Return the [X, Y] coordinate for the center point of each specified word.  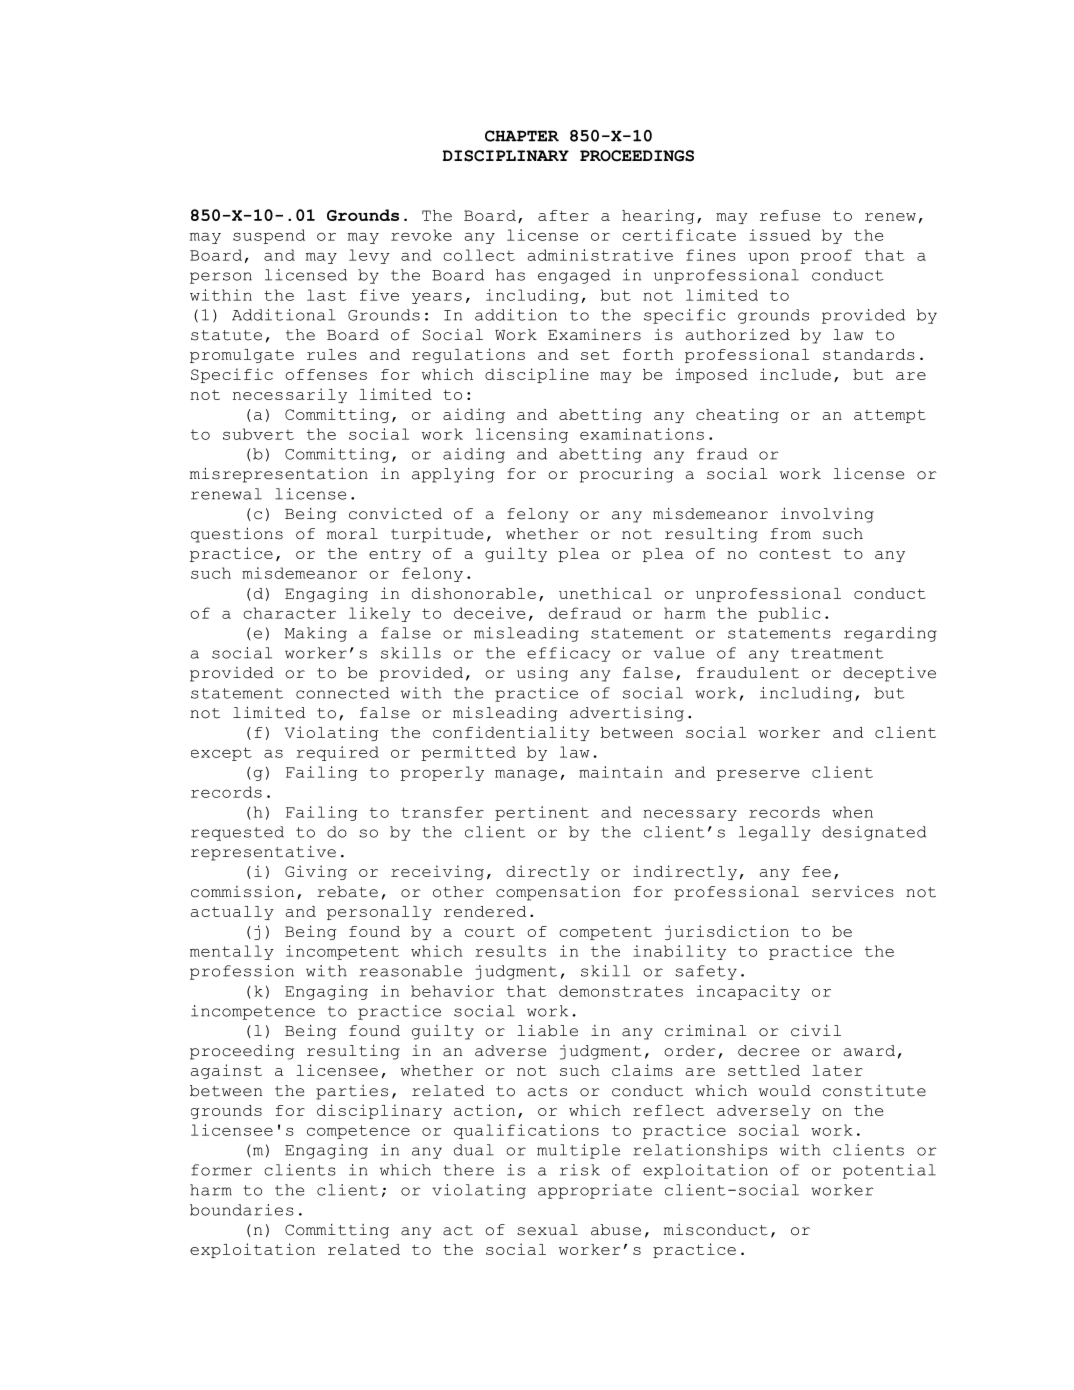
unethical [605, 593]
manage [526, 775]
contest [795, 554]
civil [816, 1031]
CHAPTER [522, 136]
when [852, 812]
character [289, 613]
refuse [790, 215]
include [795, 374]
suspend [269, 236]
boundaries [242, 1210]
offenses [326, 374]
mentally [232, 952]
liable [547, 1031]
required [337, 753]
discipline [537, 375]
